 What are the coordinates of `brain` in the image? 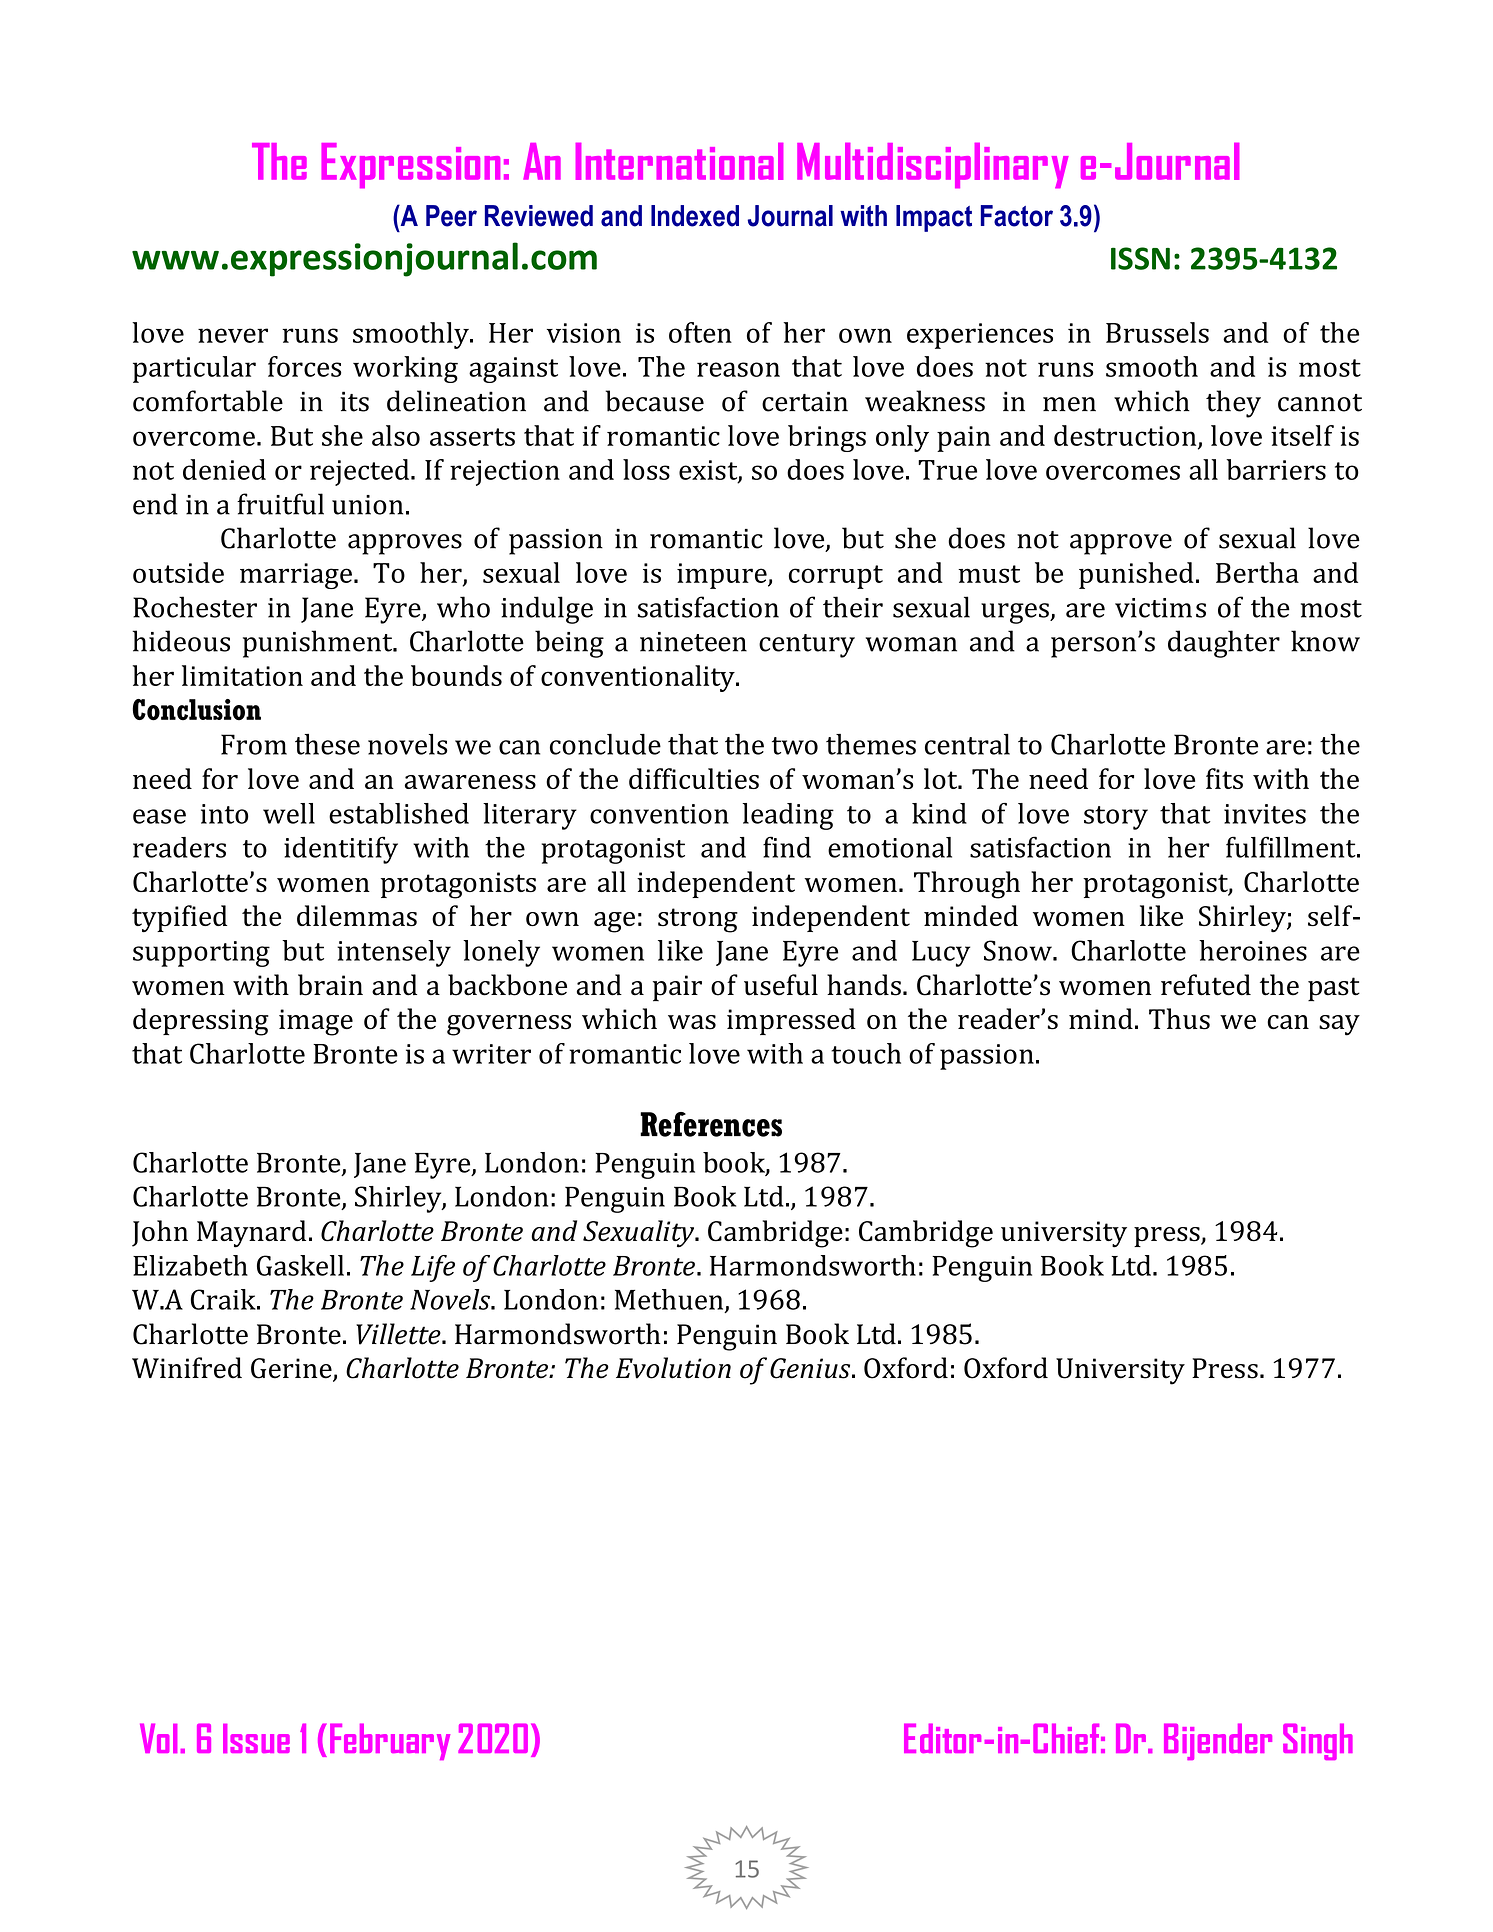 It's located at (330, 985).
